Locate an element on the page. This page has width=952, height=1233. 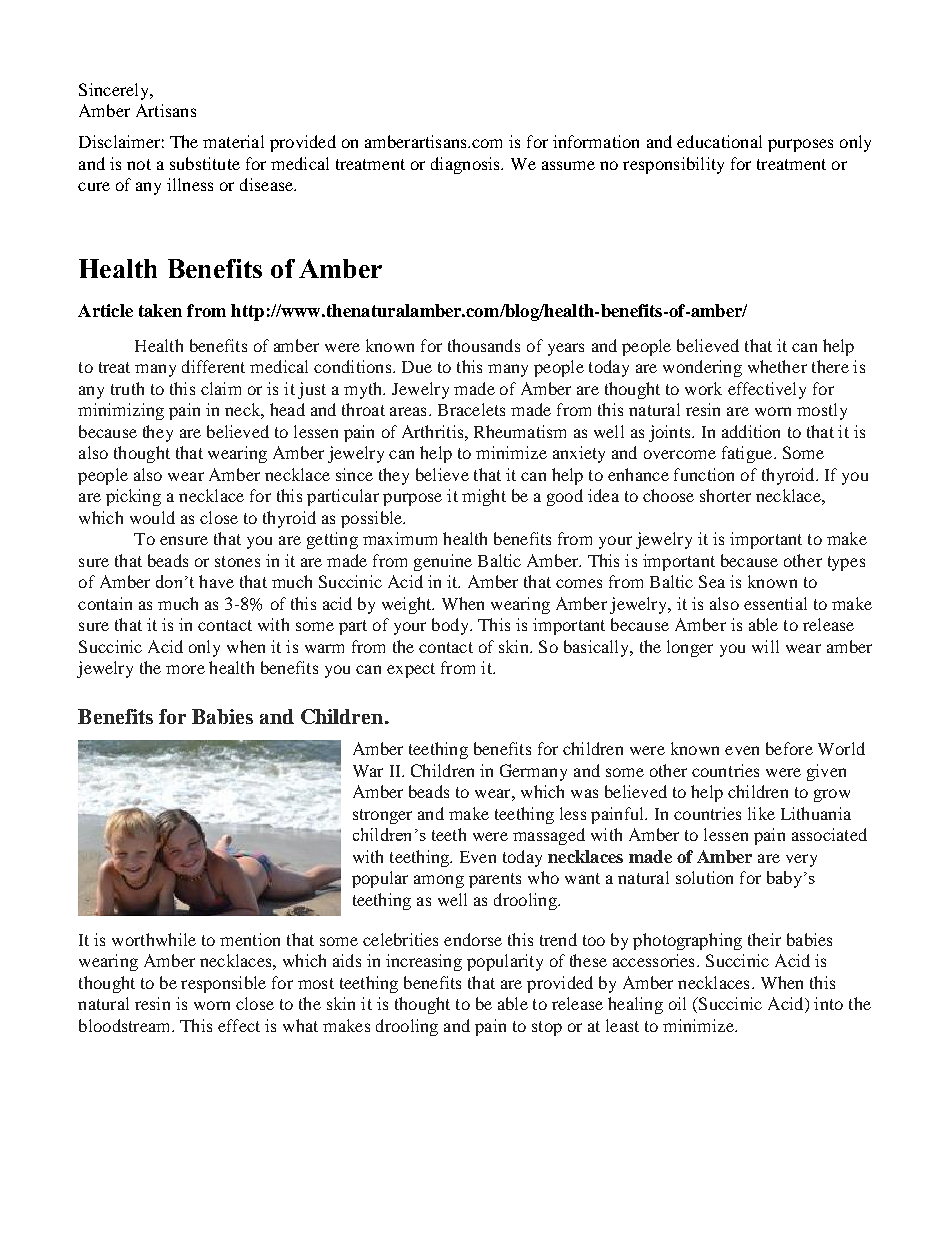
fatigue is located at coordinates (748, 454).
